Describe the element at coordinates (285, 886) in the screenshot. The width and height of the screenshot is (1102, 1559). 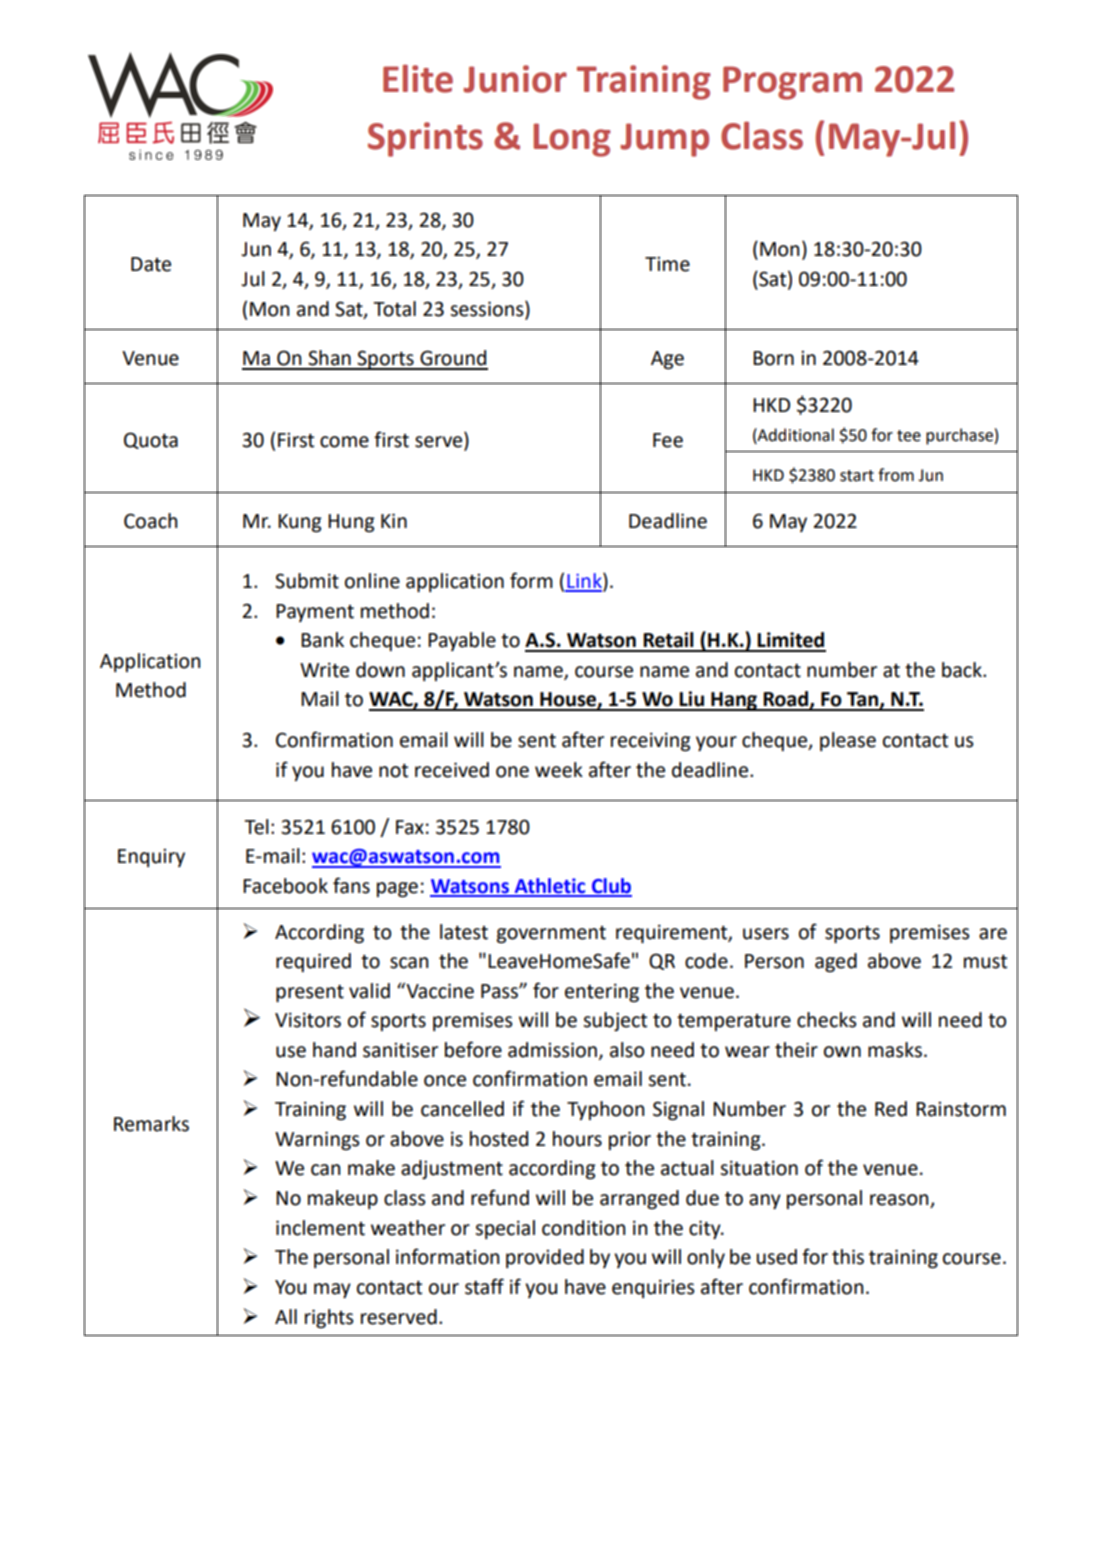
I see `Facebook` at that location.
